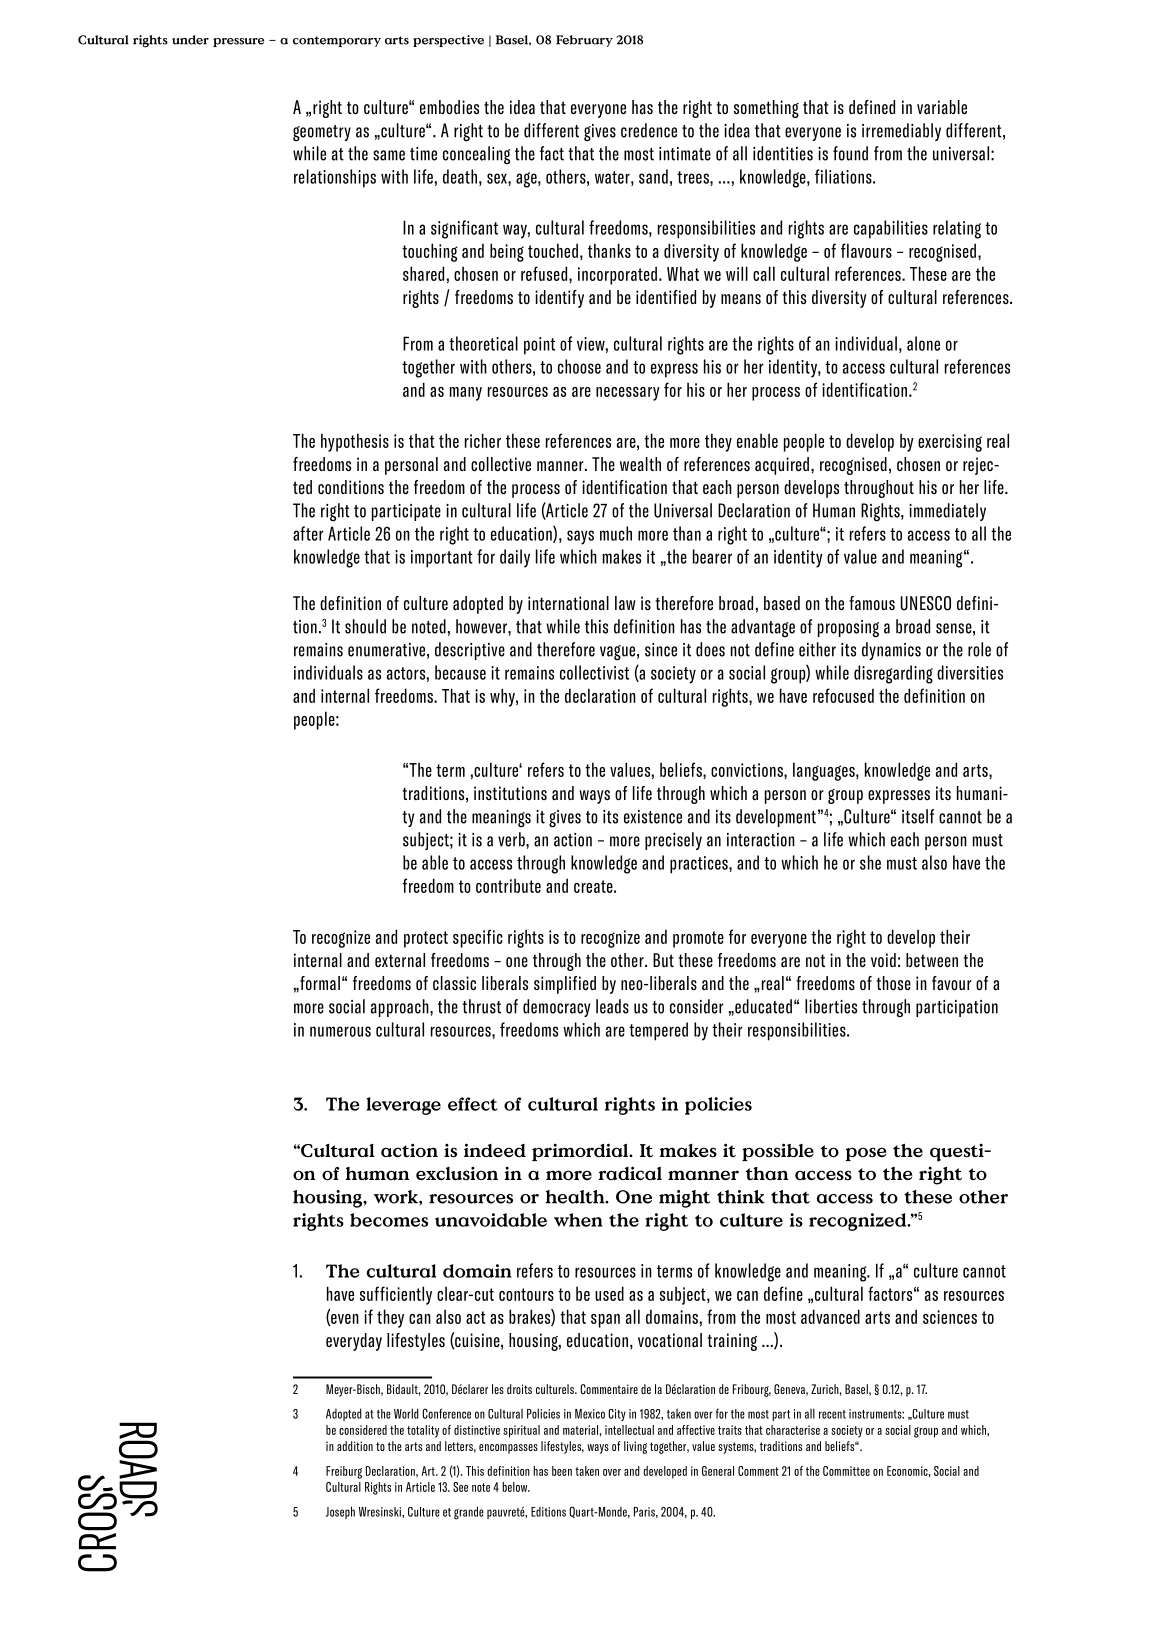 Image resolution: width=1150 pixels, height=1626 pixels. Describe the element at coordinates (322, 133) in the page. I see `geometry` at that location.
